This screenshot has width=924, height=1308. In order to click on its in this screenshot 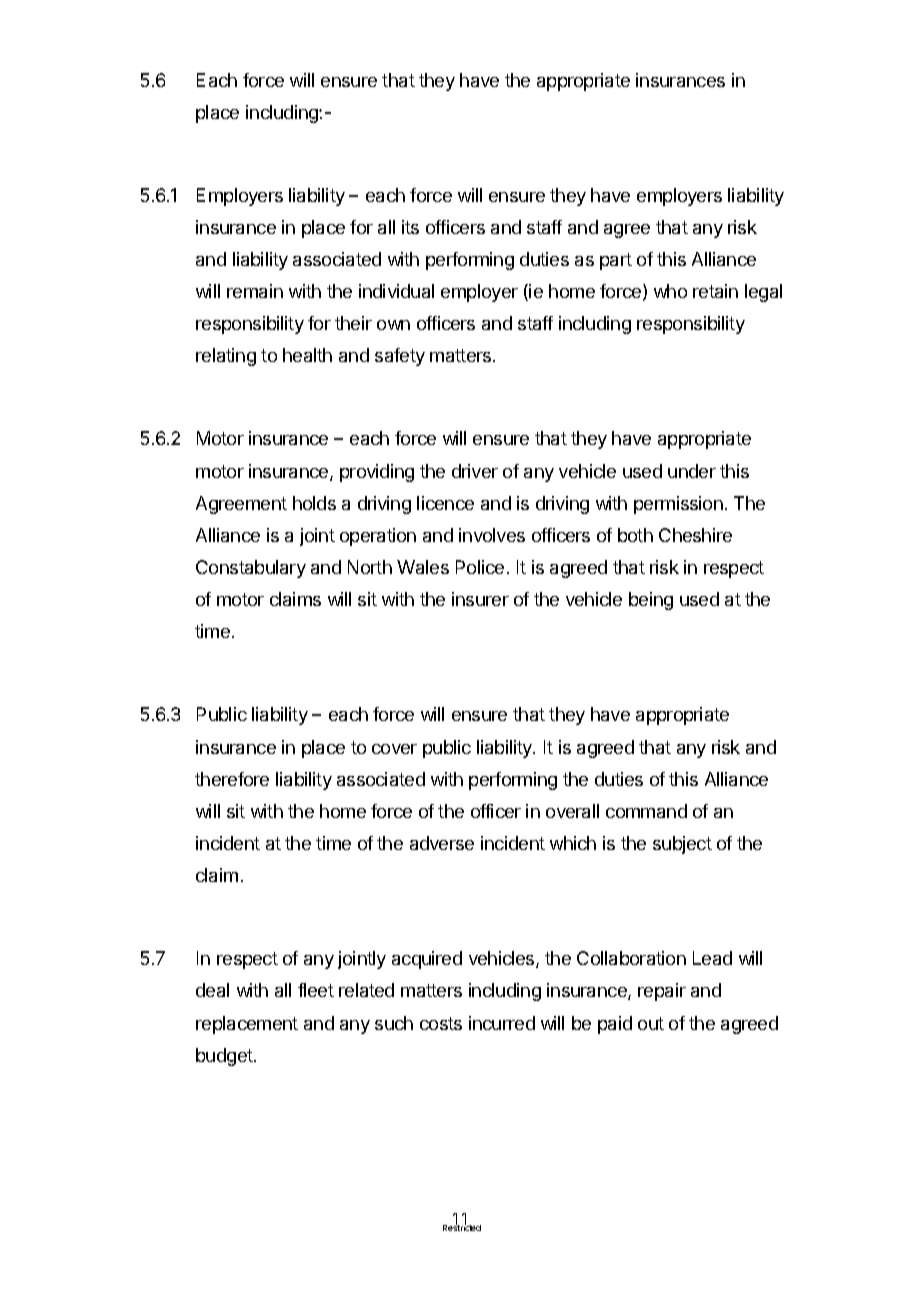, I will do `click(410, 227)`.
